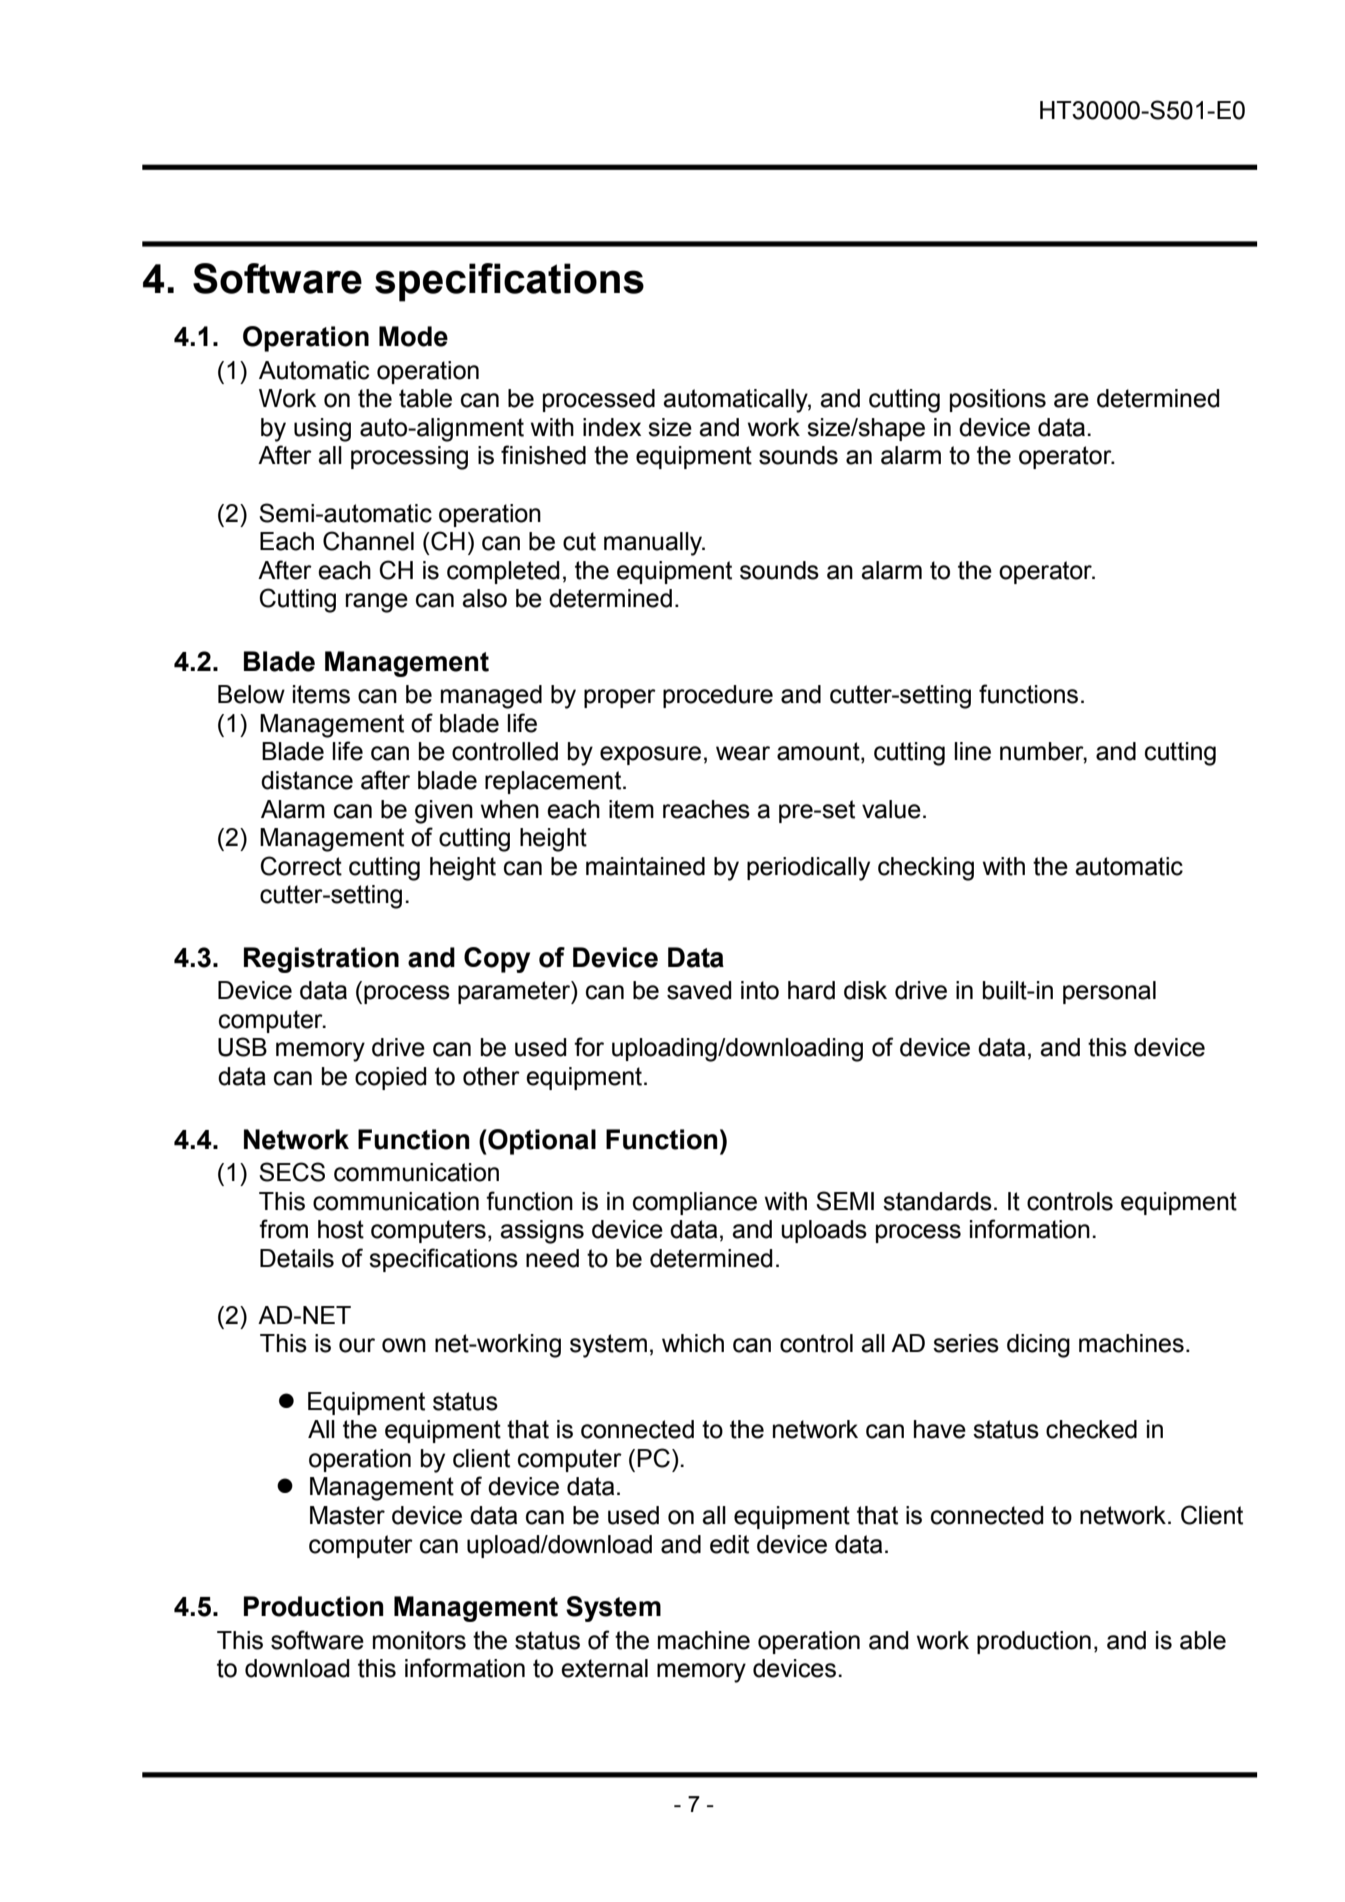  Describe the element at coordinates (972, 751) in the page. I see `line` at that location.
